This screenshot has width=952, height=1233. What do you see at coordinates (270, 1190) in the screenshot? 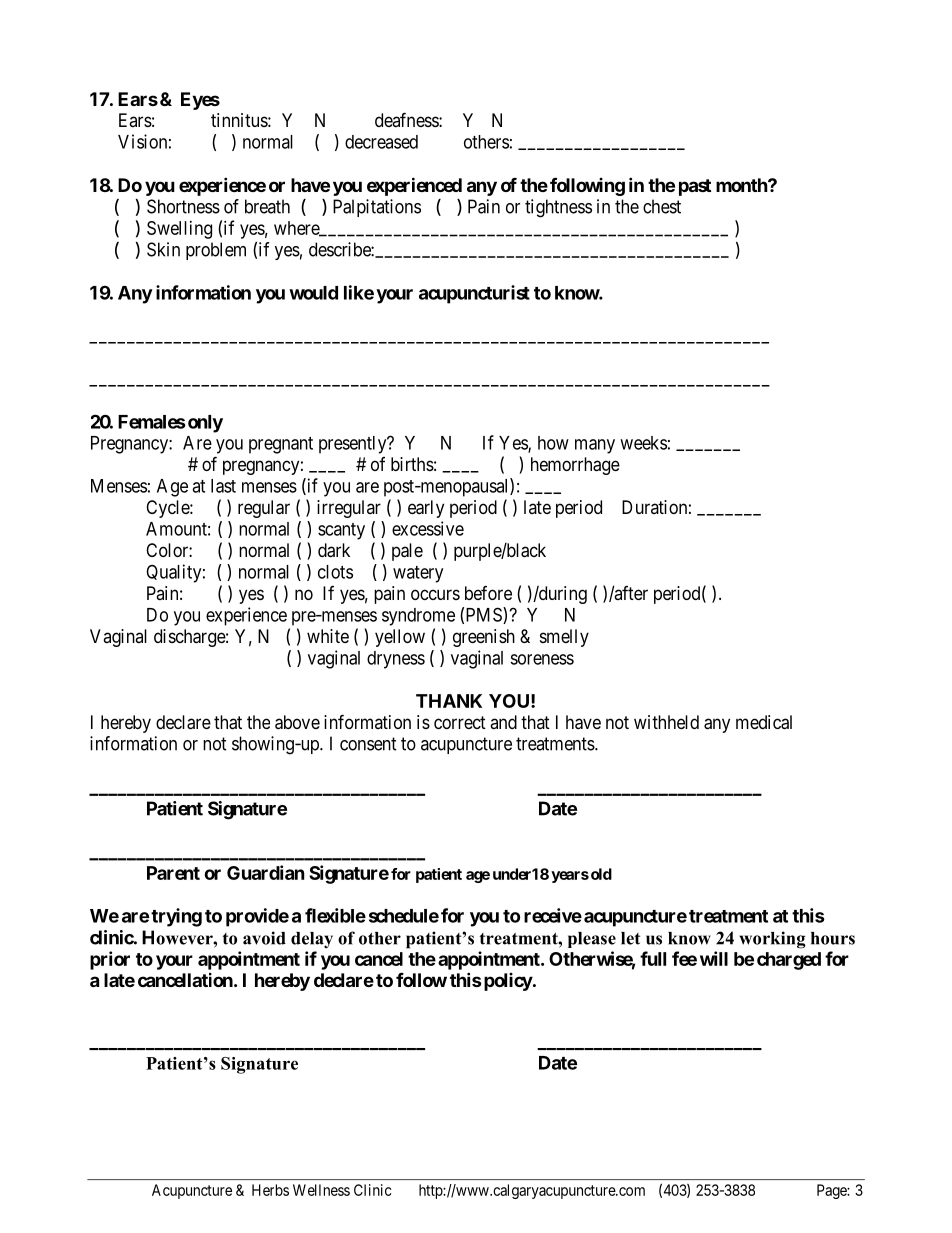
I see `Herbs` at bounding box center [270, 1190].
